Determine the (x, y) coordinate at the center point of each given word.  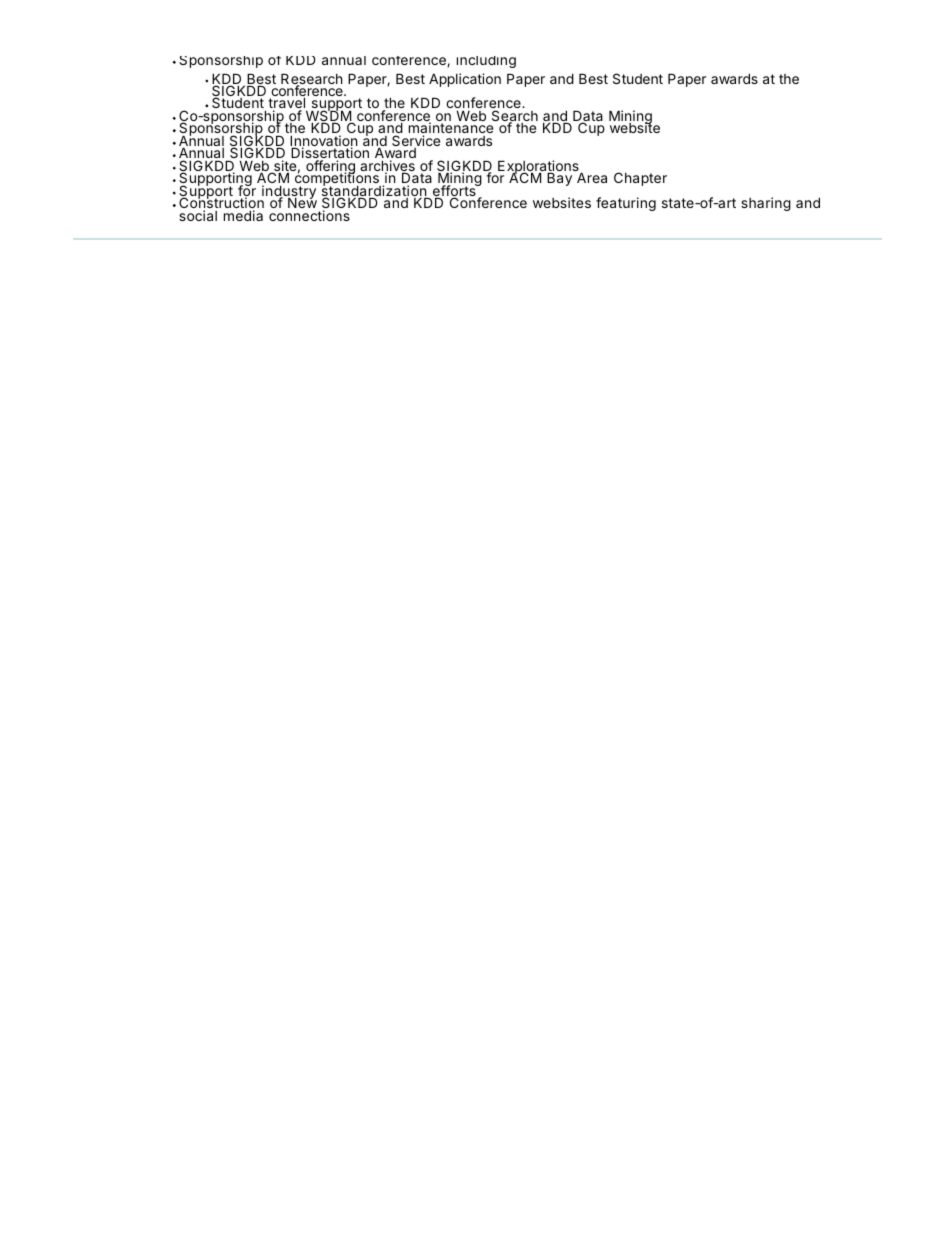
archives (387, 167)
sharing (766, 204)
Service (416, 142)
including (486, 62)
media (243, 215)
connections (309, 215)
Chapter (640, 179)
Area (592, 177)
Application (465, 80)
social (198, 215)
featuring (626, 204)
